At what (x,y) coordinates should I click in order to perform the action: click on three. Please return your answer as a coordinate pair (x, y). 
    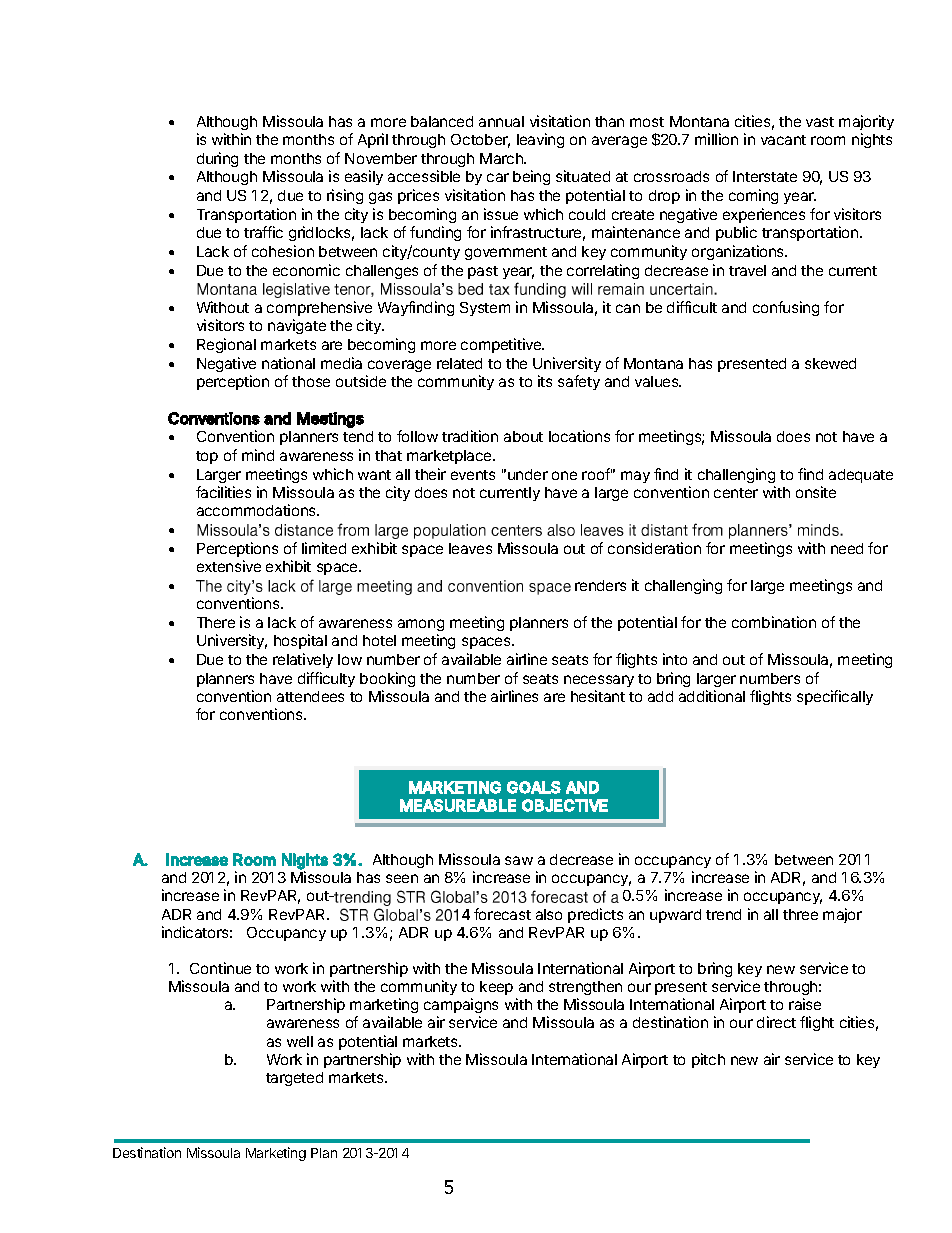
    Looking at the image, I should click on (800, 914).
